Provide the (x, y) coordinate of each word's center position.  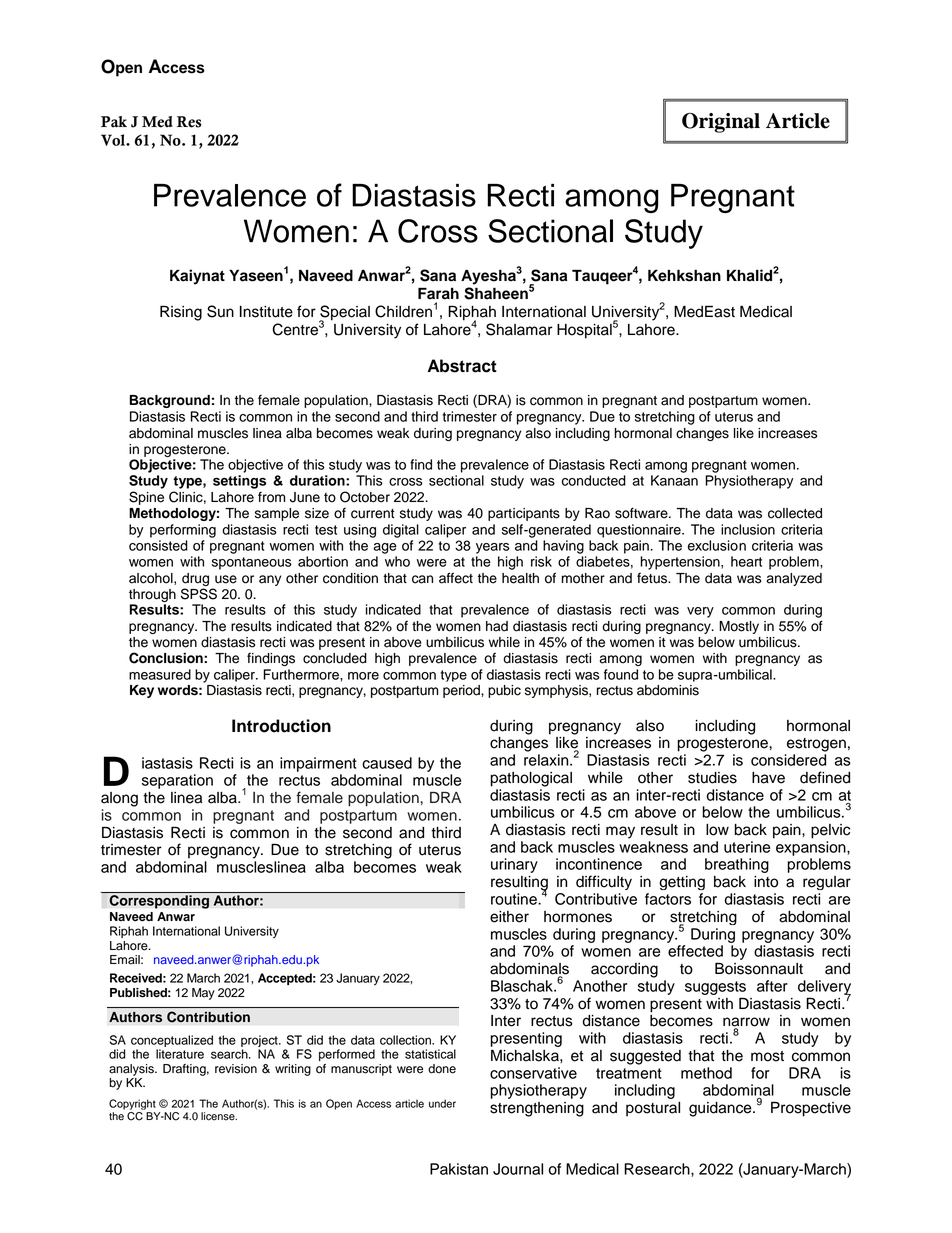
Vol (114, 140)
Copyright (132, 1104)
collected (795, 513)
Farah (438, 293)
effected (695, 951)
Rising (181, 313)
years (493, 548)
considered (788, 760)
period (462, 691)
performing (183, 531)
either (509, 917)
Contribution (208, 1017)
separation (177, 781)
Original (721, 123)
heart (746, 561)
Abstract (462, 366)
